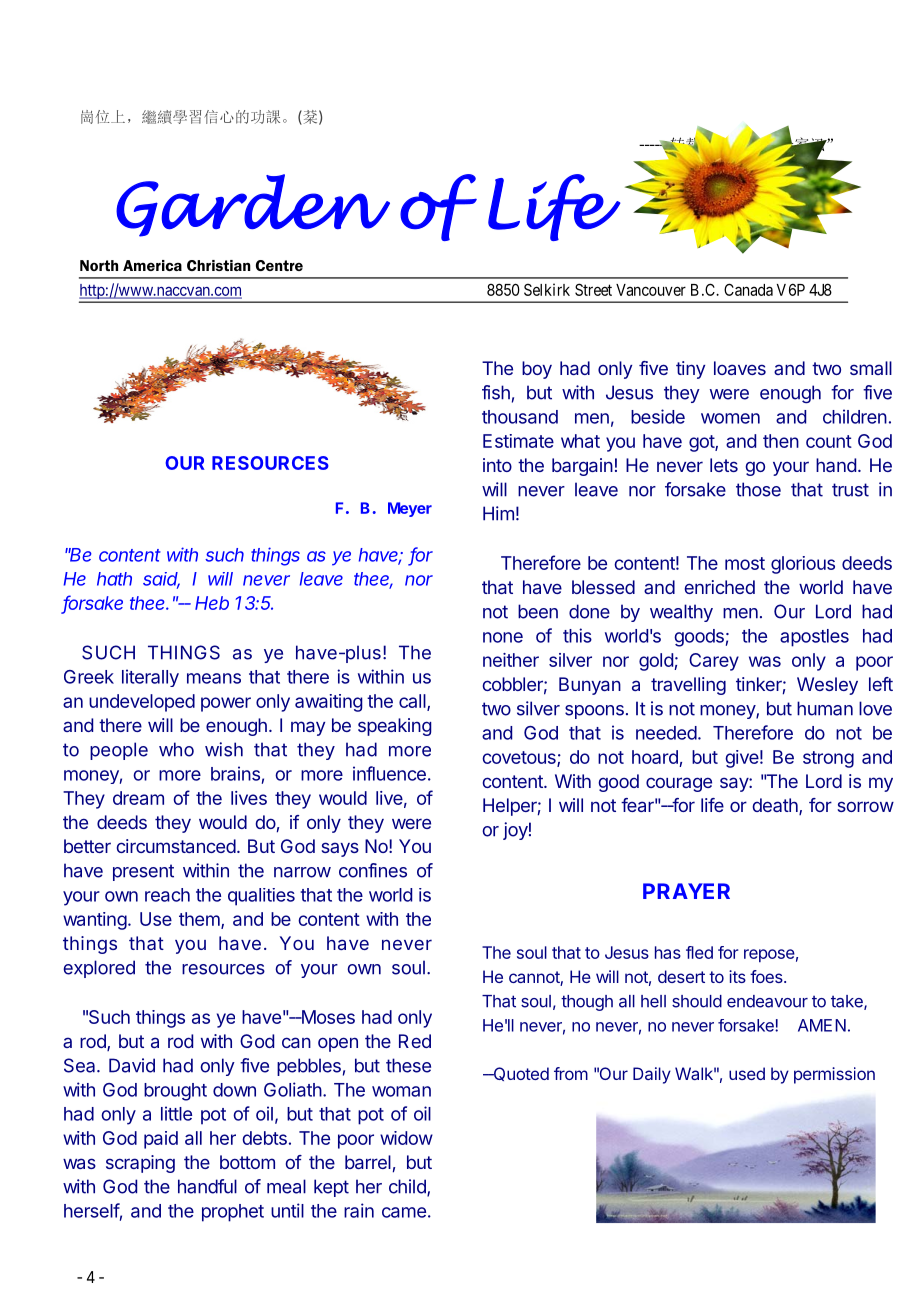  I want to click on America, so click(152, 265).
